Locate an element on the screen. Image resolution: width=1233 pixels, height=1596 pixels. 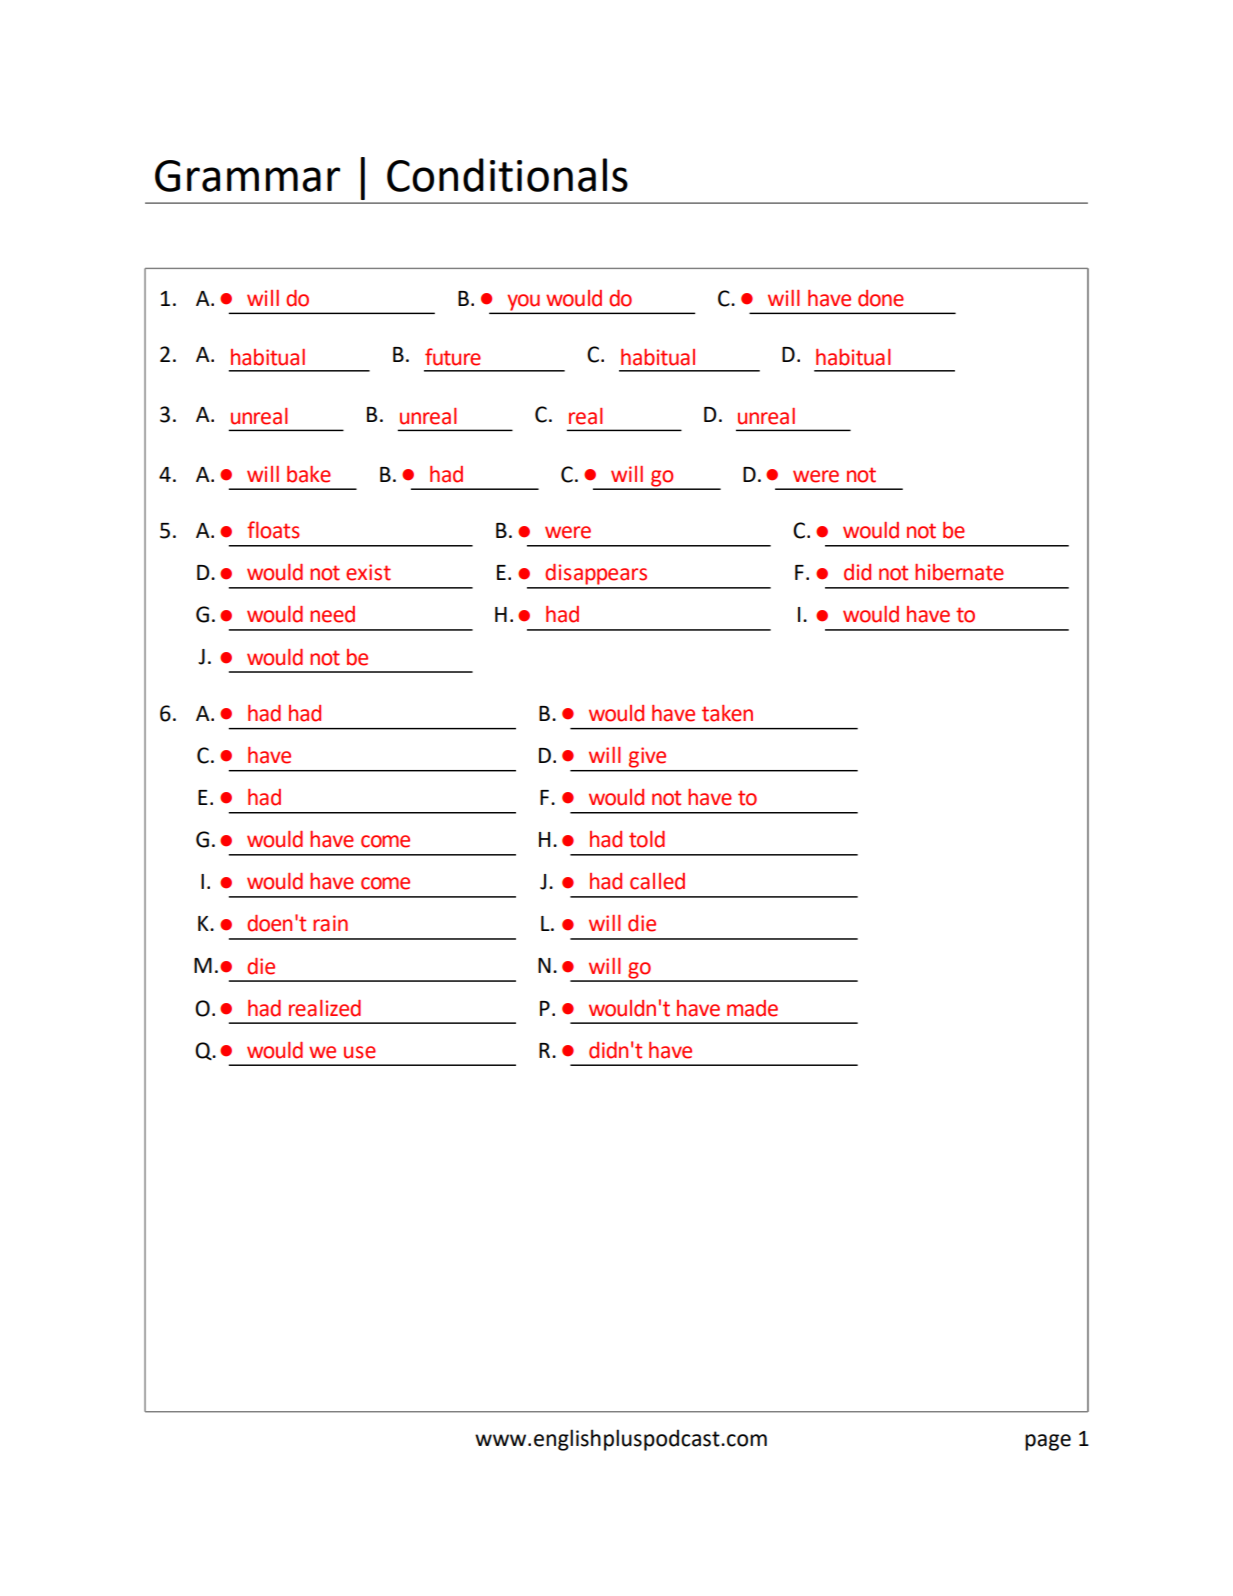
made is located at coordinates (752, 1008).
